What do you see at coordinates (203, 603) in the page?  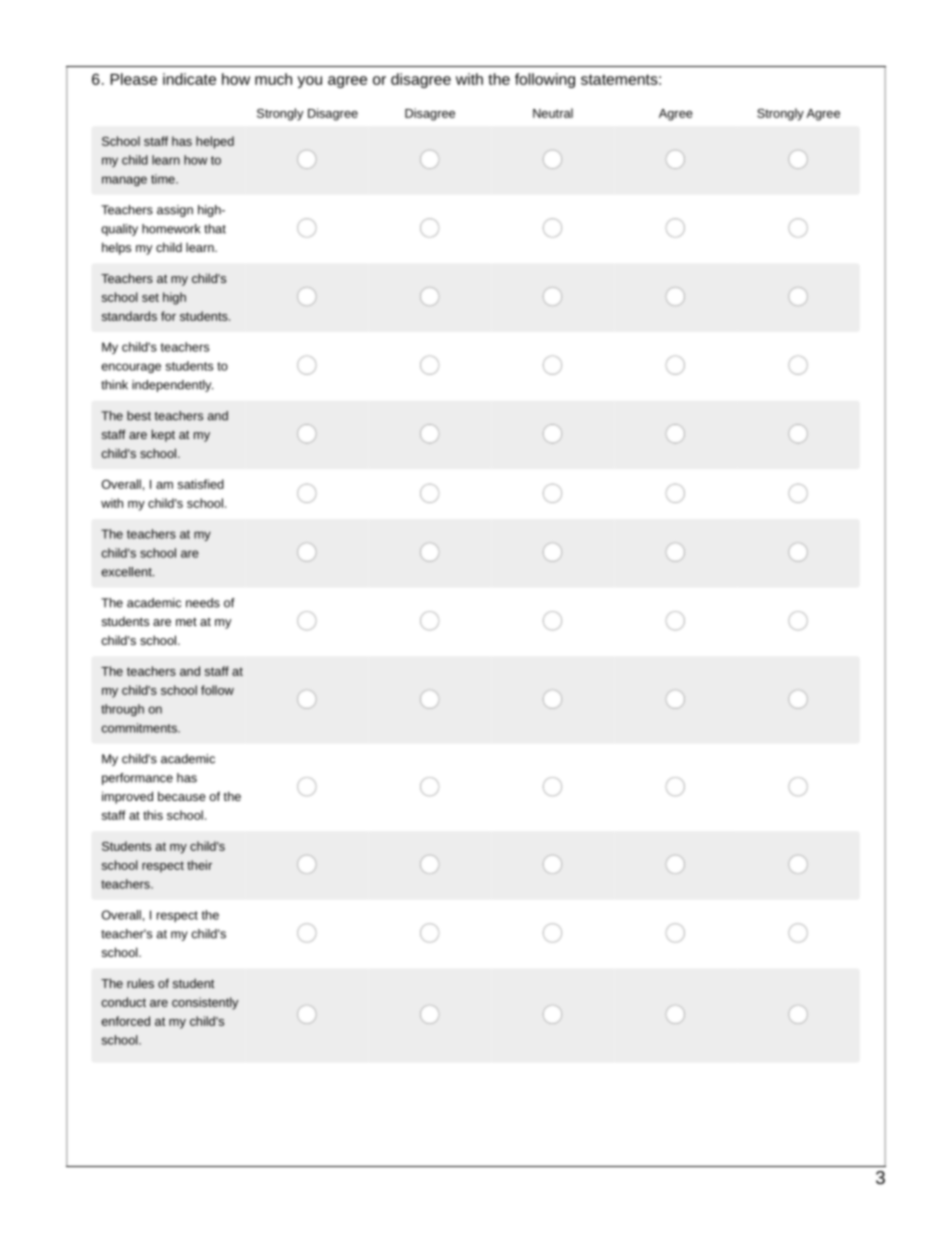 I see `needs` at bounding box center [203, 603].
